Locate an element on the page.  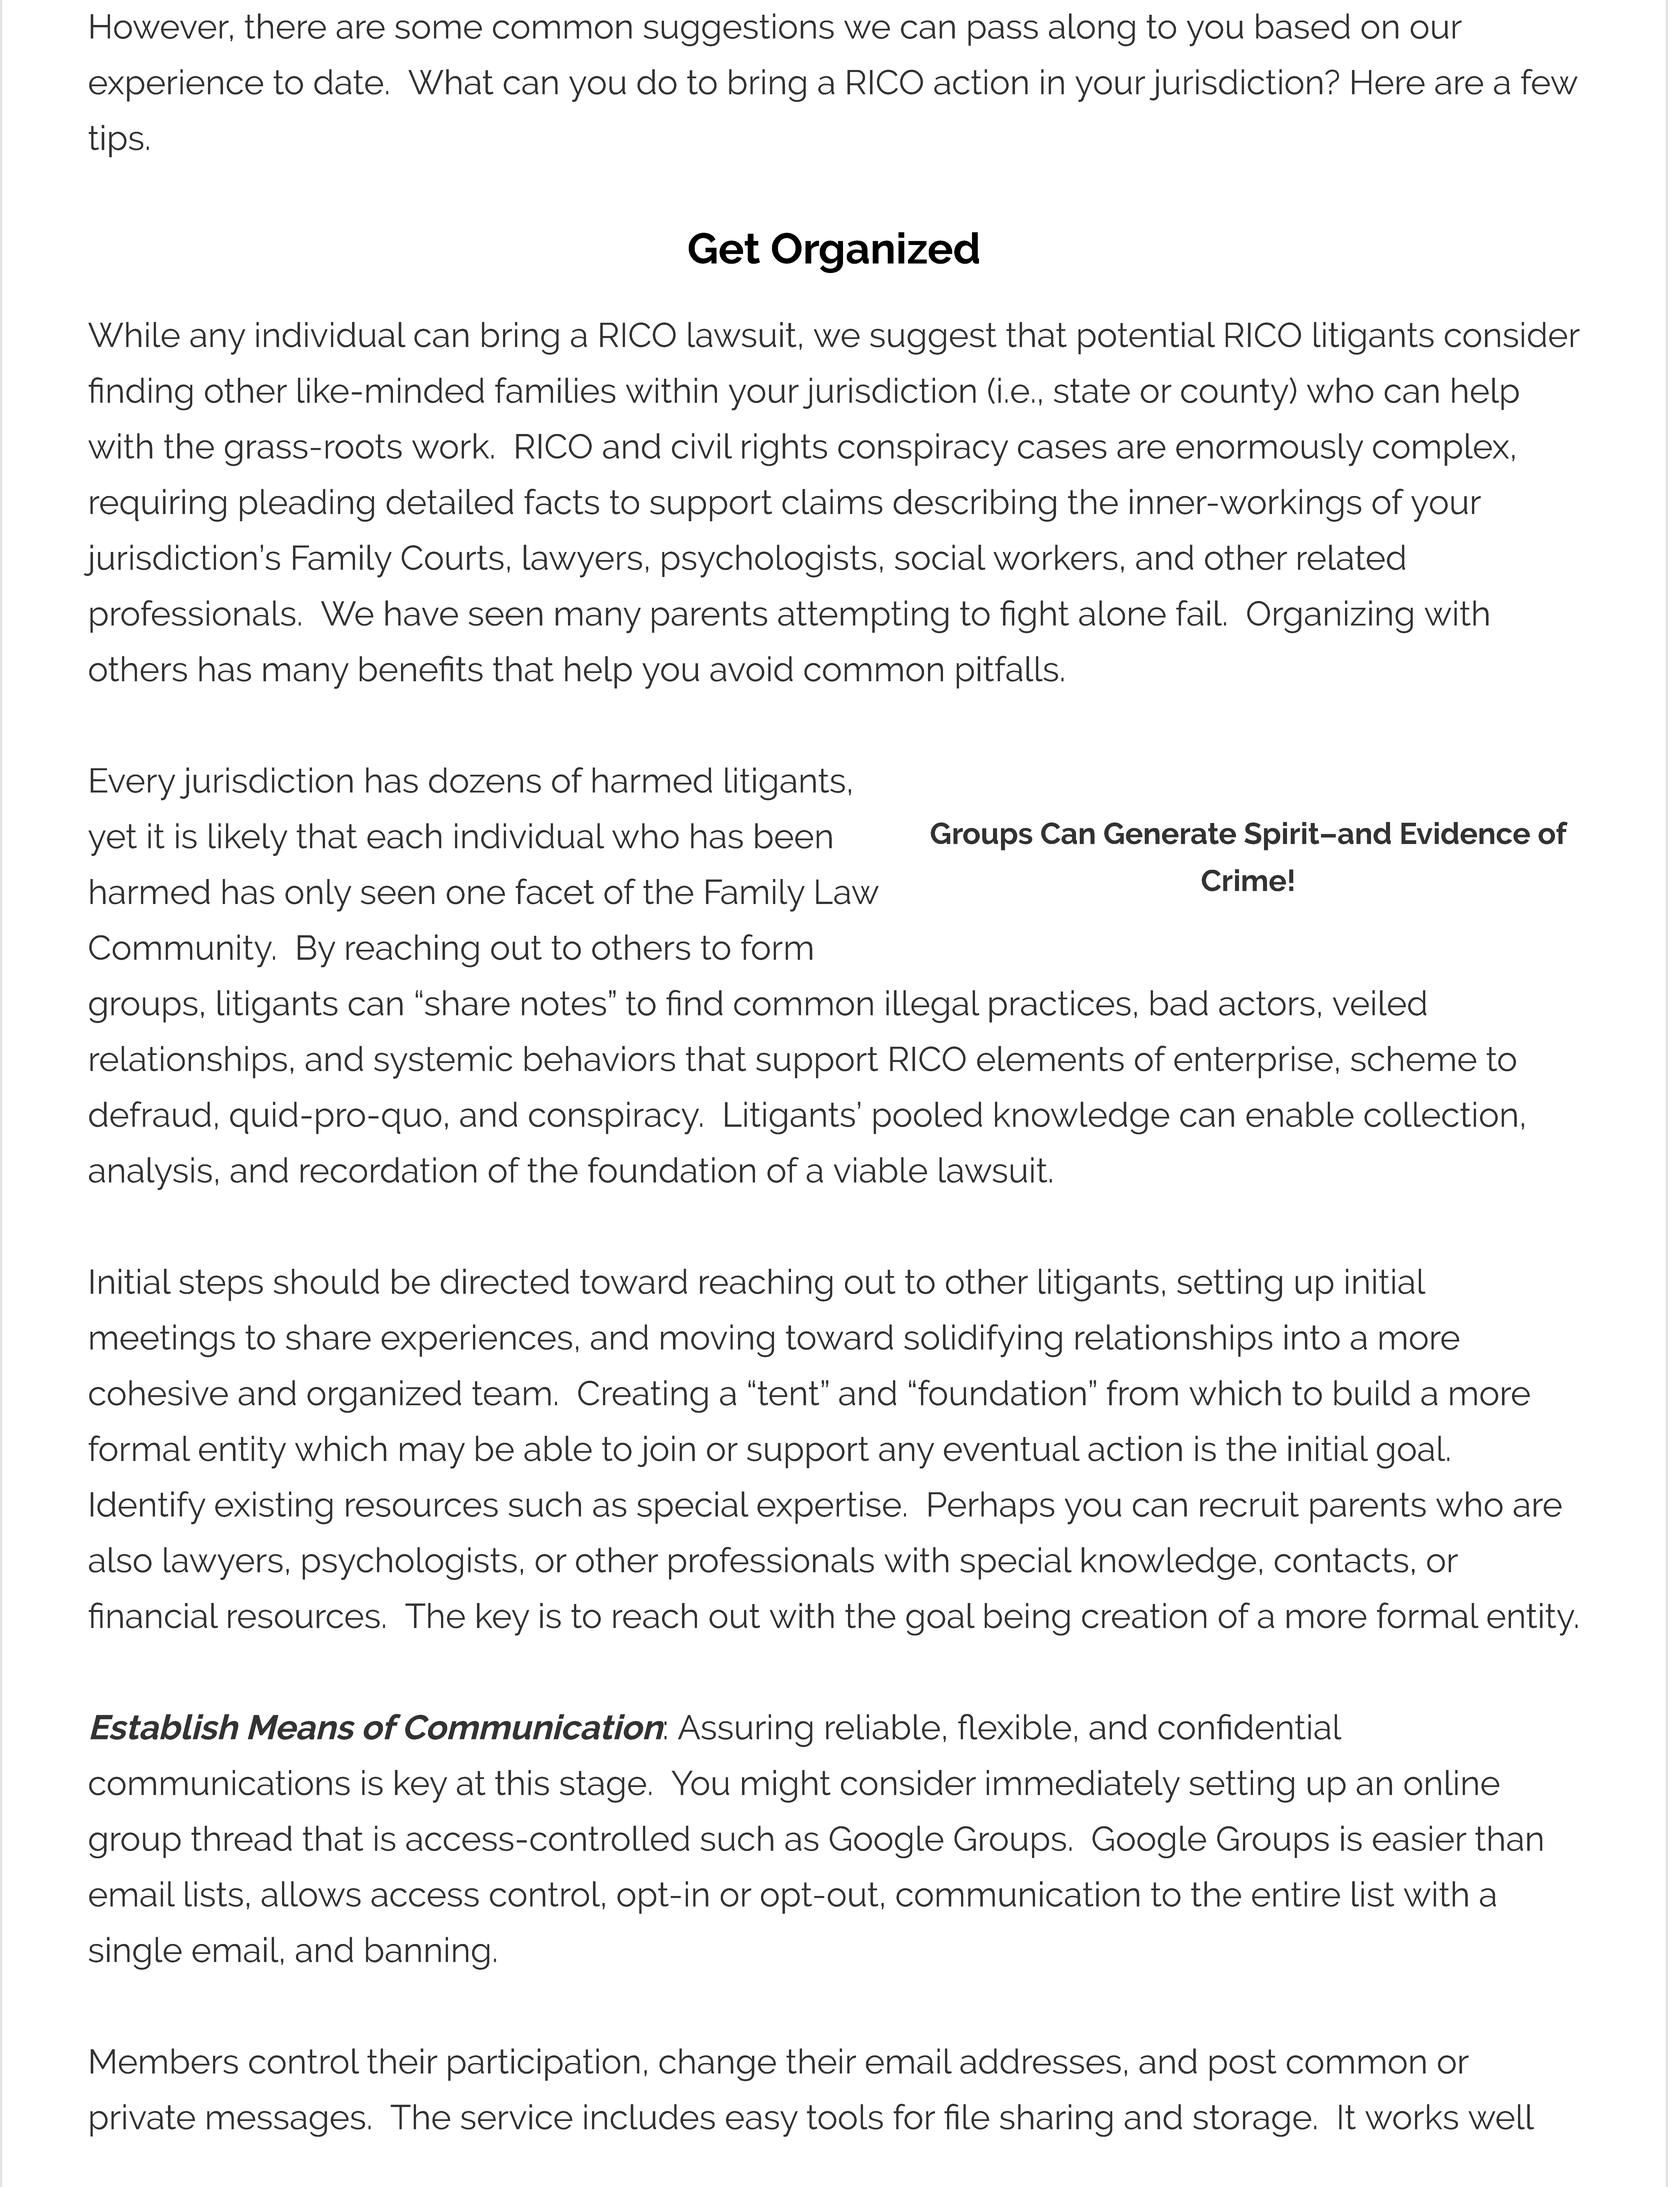
tools is located at coordinates (845, 2117).
